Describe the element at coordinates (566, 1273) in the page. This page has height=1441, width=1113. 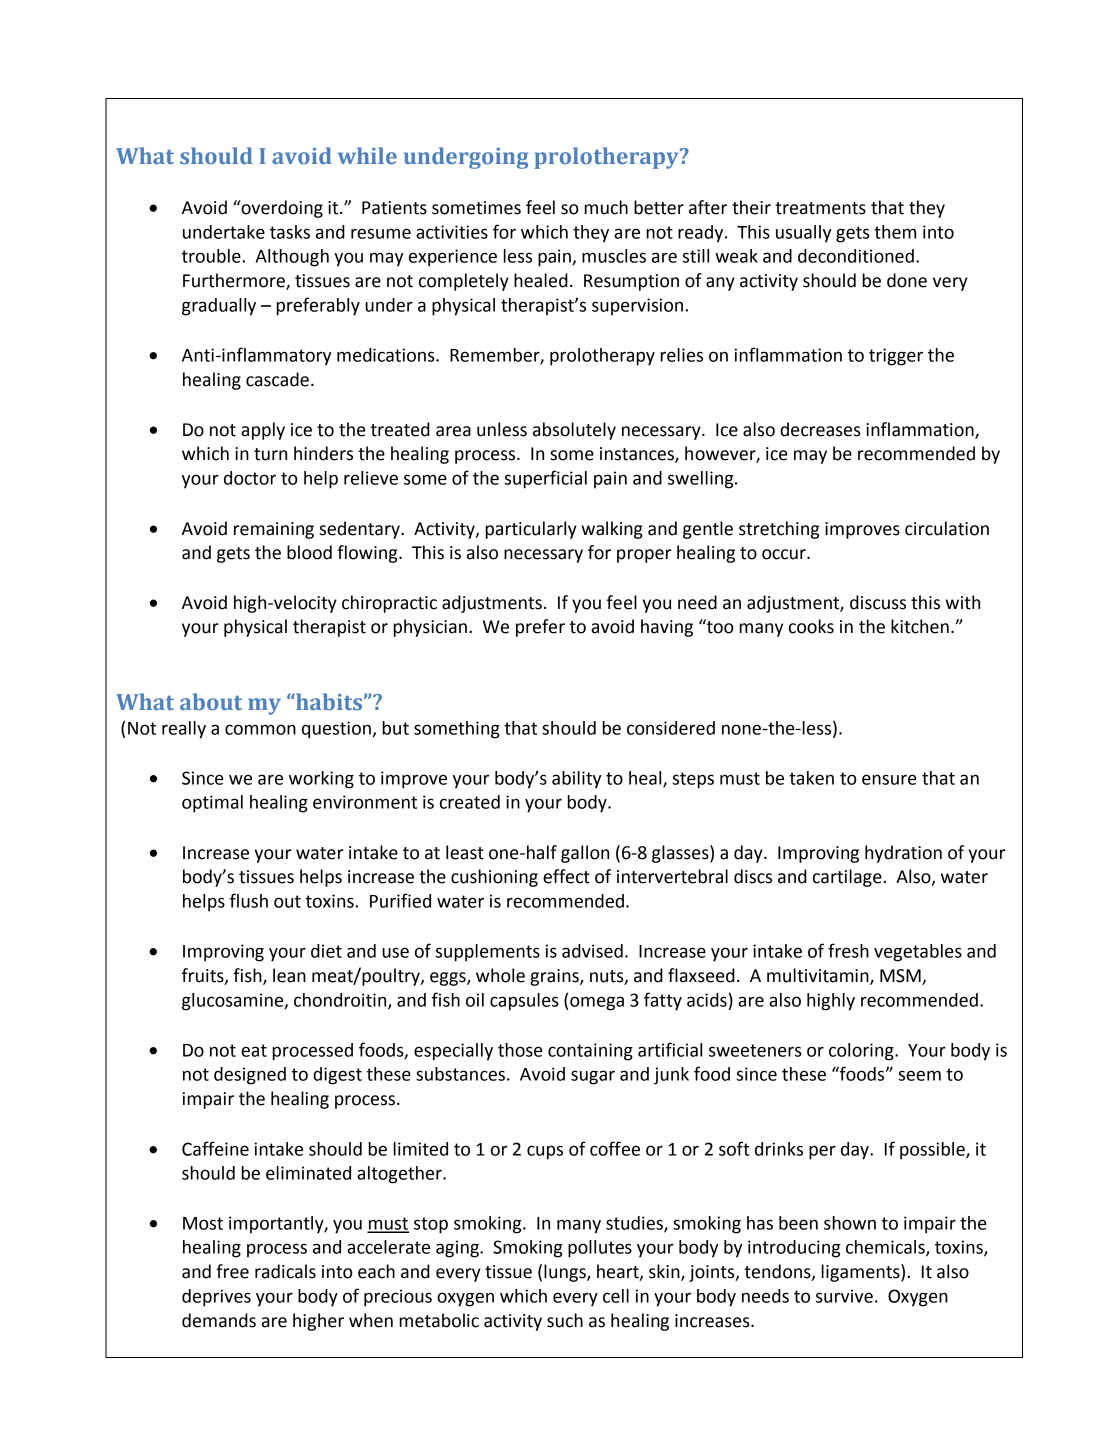
I see `lungs` at that location.
